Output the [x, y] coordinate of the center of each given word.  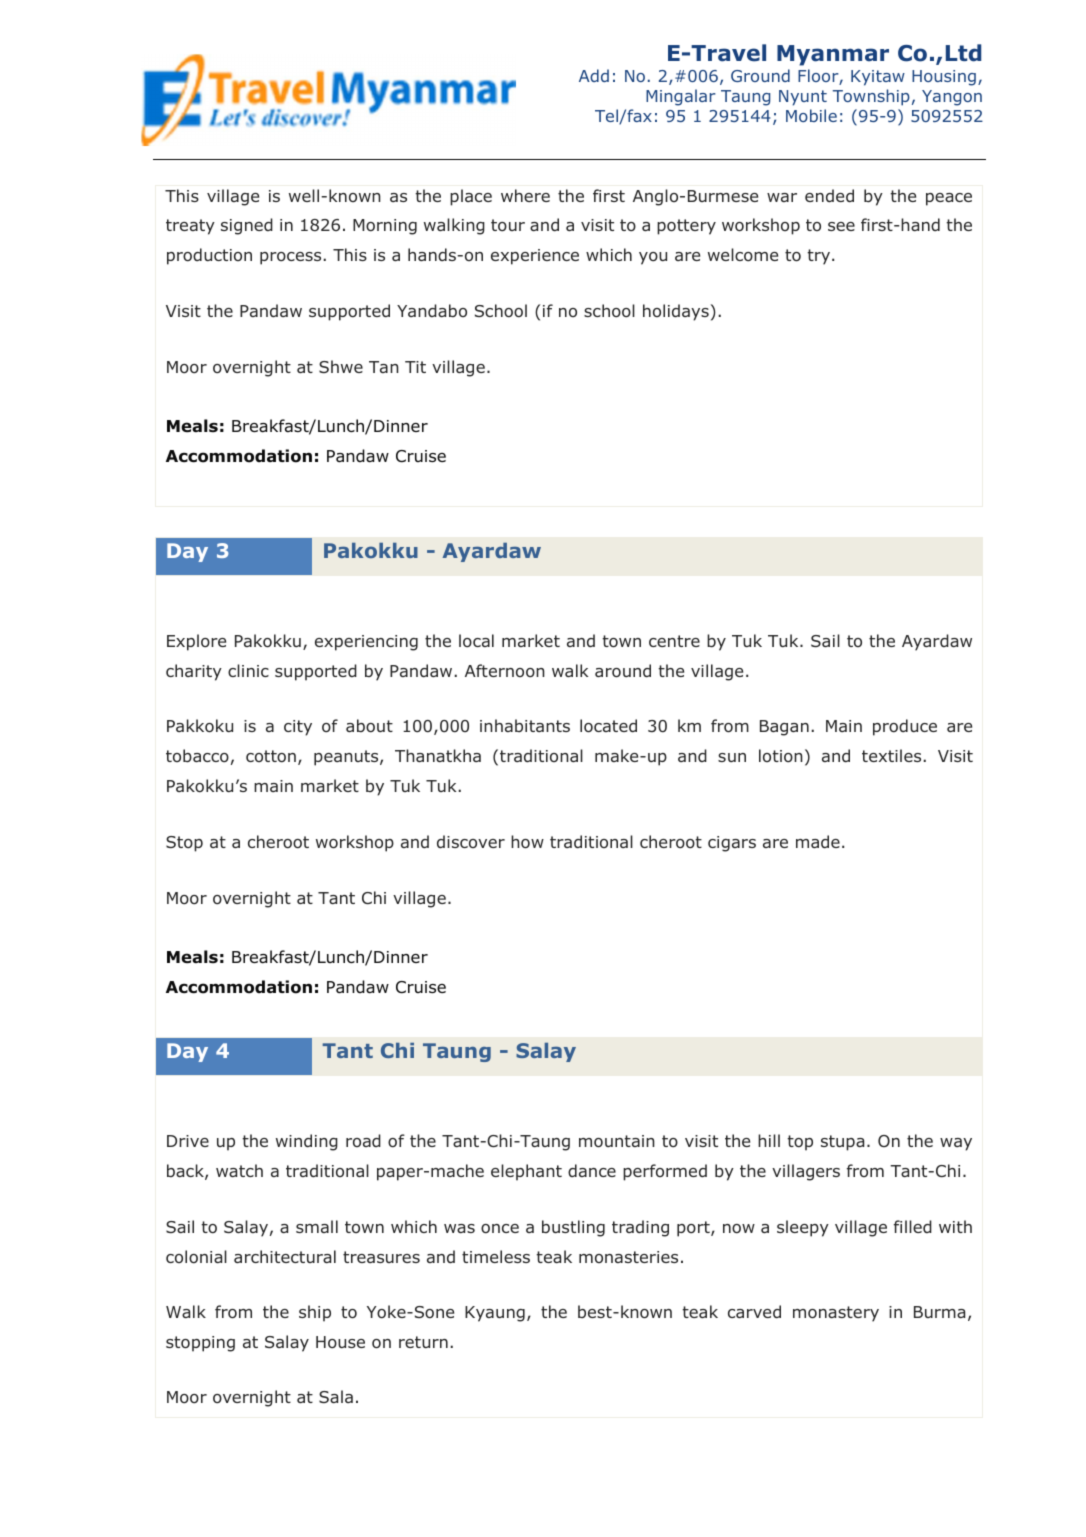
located [608, 726]
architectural [285, 1256]
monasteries [628, 1257]
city [298, 728]
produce [905, 727]
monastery [836, 1314]
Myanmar [833, 55]
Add [594, 75]
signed [247, 226]
